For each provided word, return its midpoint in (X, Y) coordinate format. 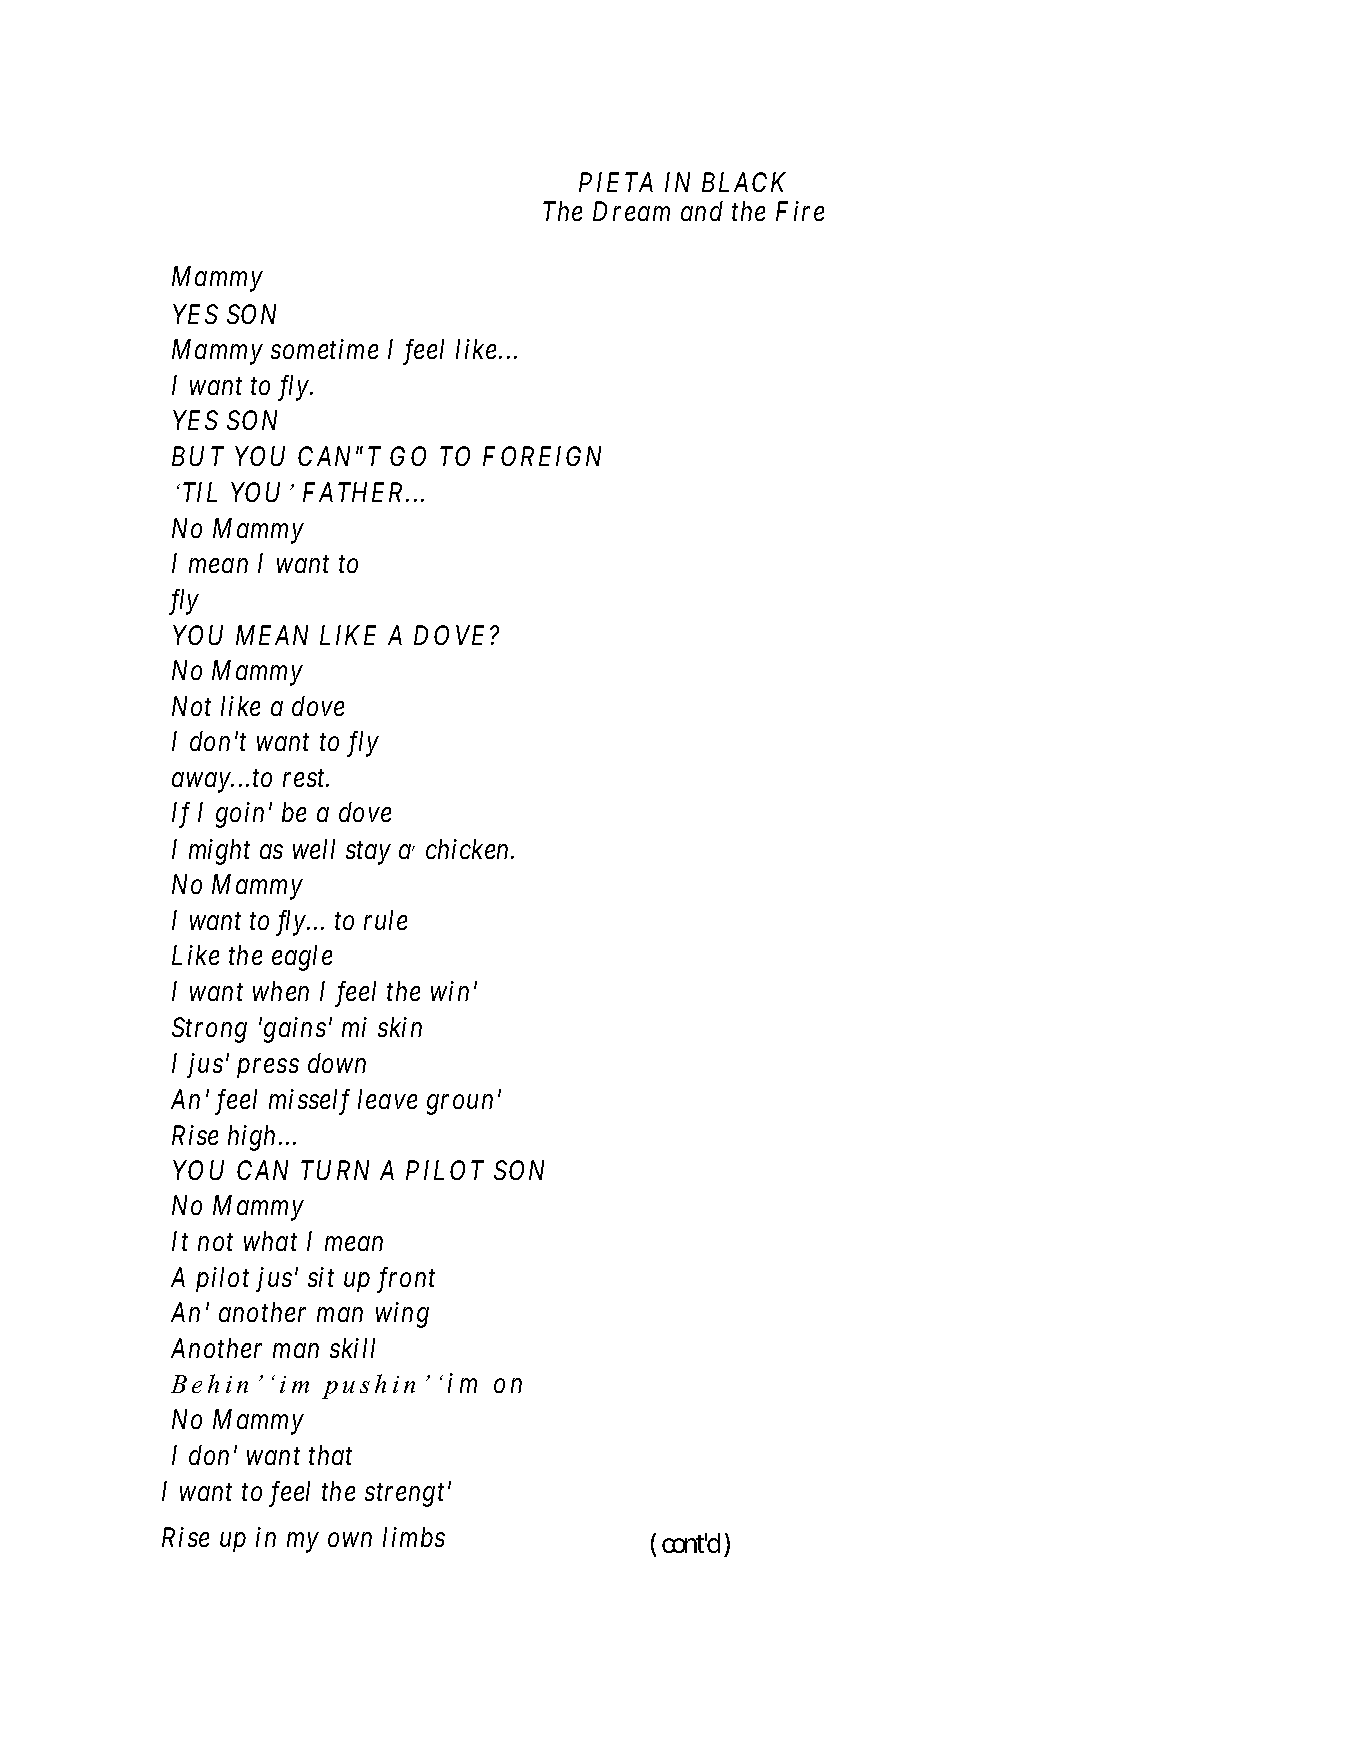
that (330, 1455)
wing (402, 1315)
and (702, 211)
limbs (414, 1537)
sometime (324, 349)
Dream (631, 211)
